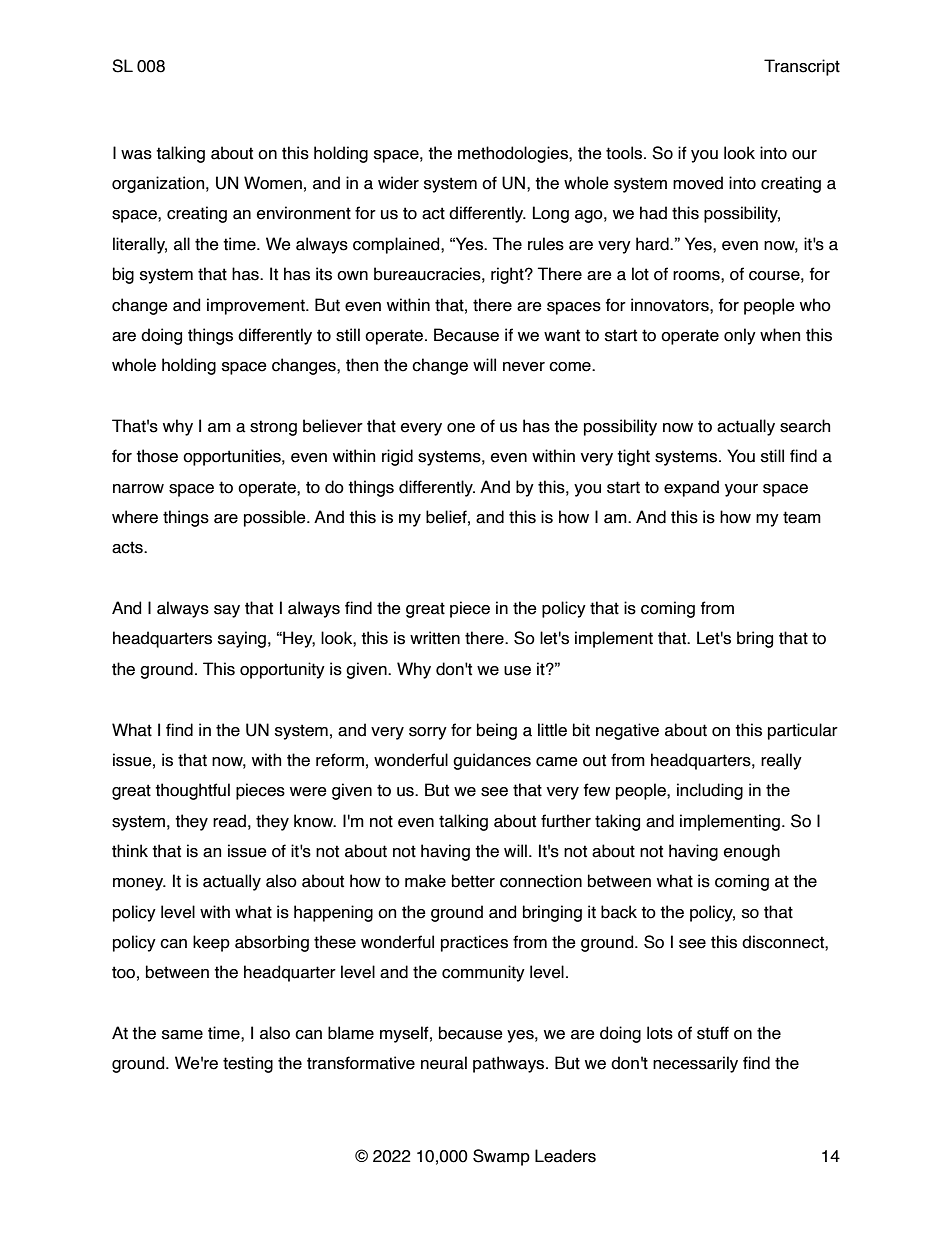  I want to click on sorry, so click(428, 733).
